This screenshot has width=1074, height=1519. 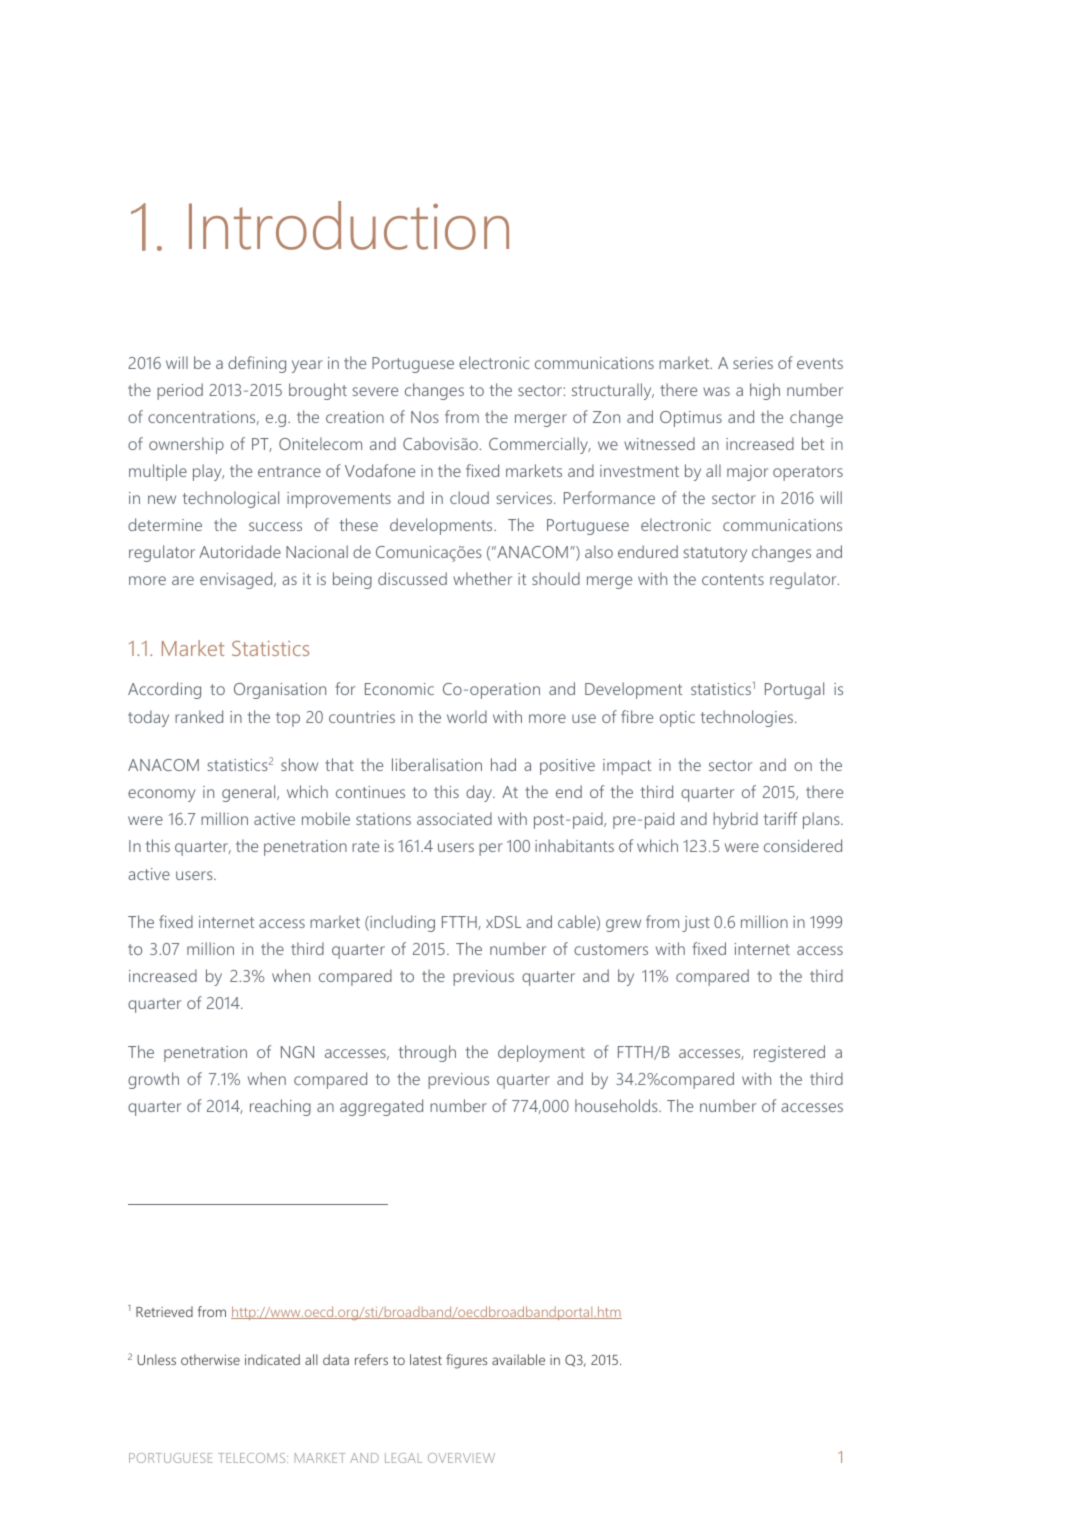 I want to click on defining, so click(x=257, y=364).
